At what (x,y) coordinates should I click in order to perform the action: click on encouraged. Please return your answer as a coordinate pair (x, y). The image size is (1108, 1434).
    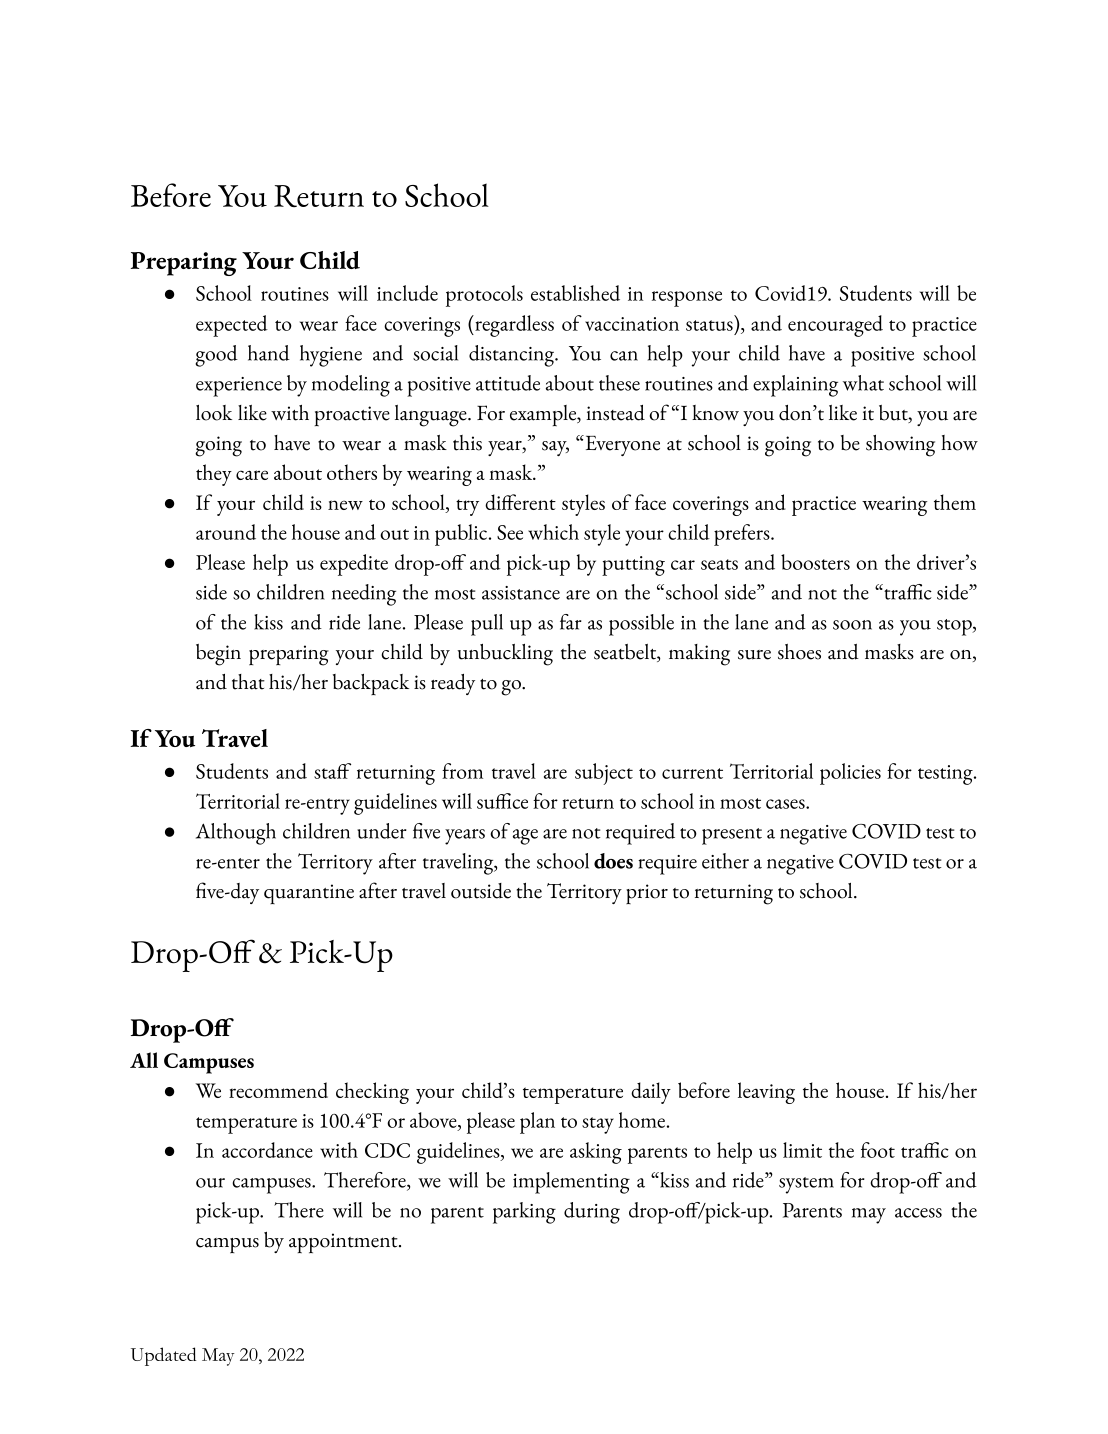
    Looking at the image, I should click on (835, 326).
